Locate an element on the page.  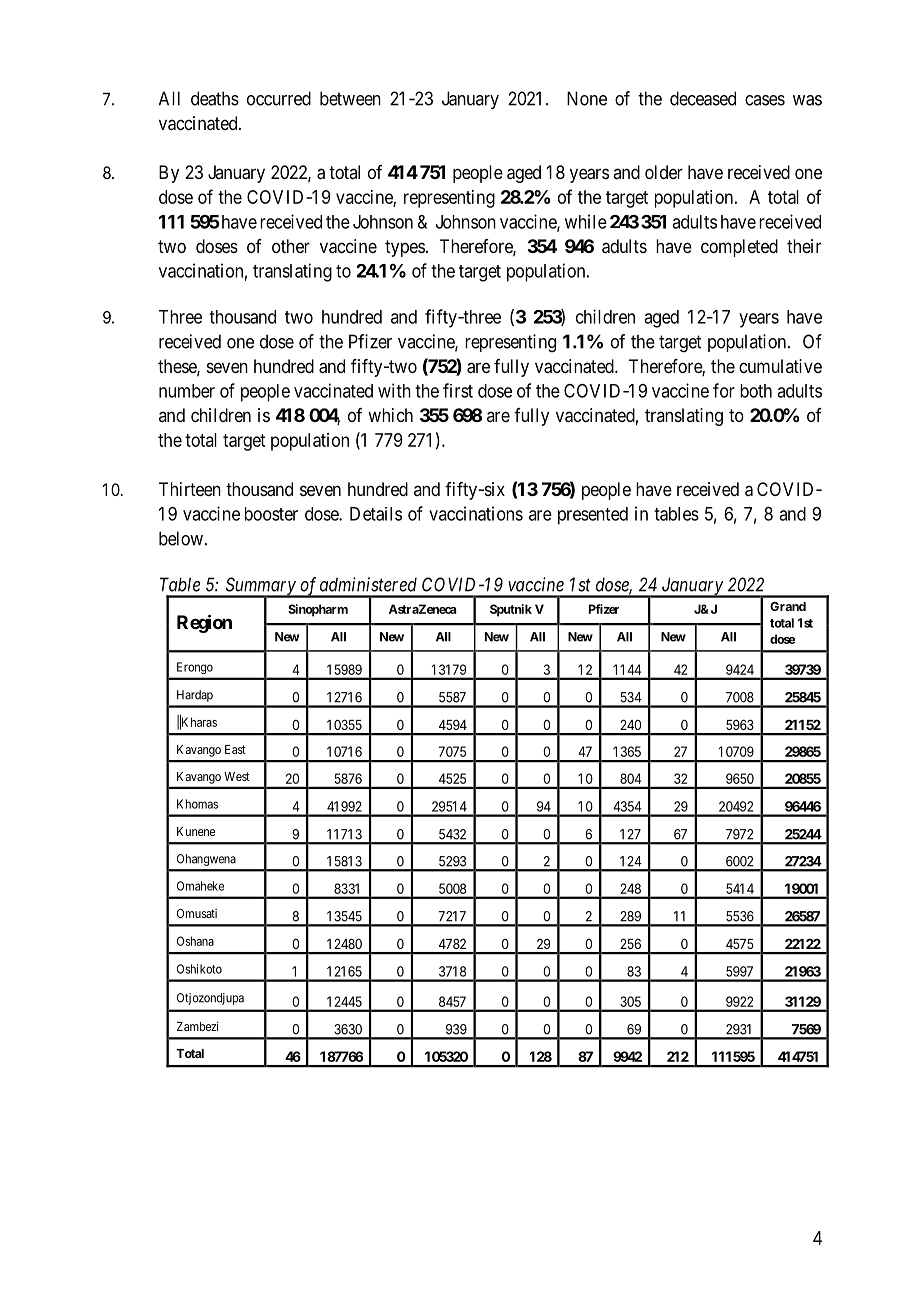
Zambezi is located at coordinates (197, 1026).
